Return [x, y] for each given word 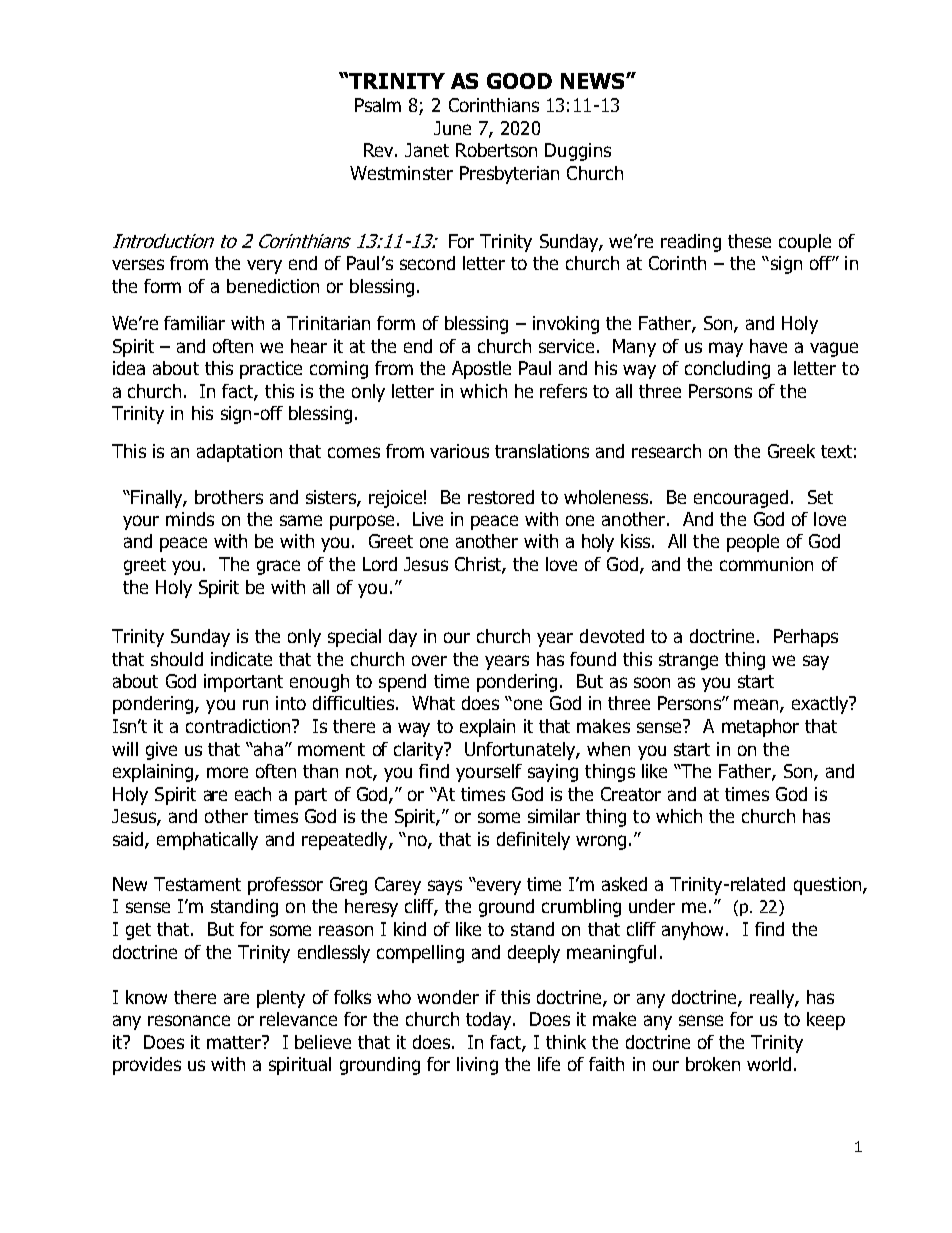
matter [235, 1042]
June [452, 128]
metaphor [760, 728]
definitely [533, 841]
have [768, 346]
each [253, 794]
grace [278, 567]
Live [428, 519]
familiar [194, 323]
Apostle [481, 370]
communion [766, 564]
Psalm [378, 105]
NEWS [594, 81]
